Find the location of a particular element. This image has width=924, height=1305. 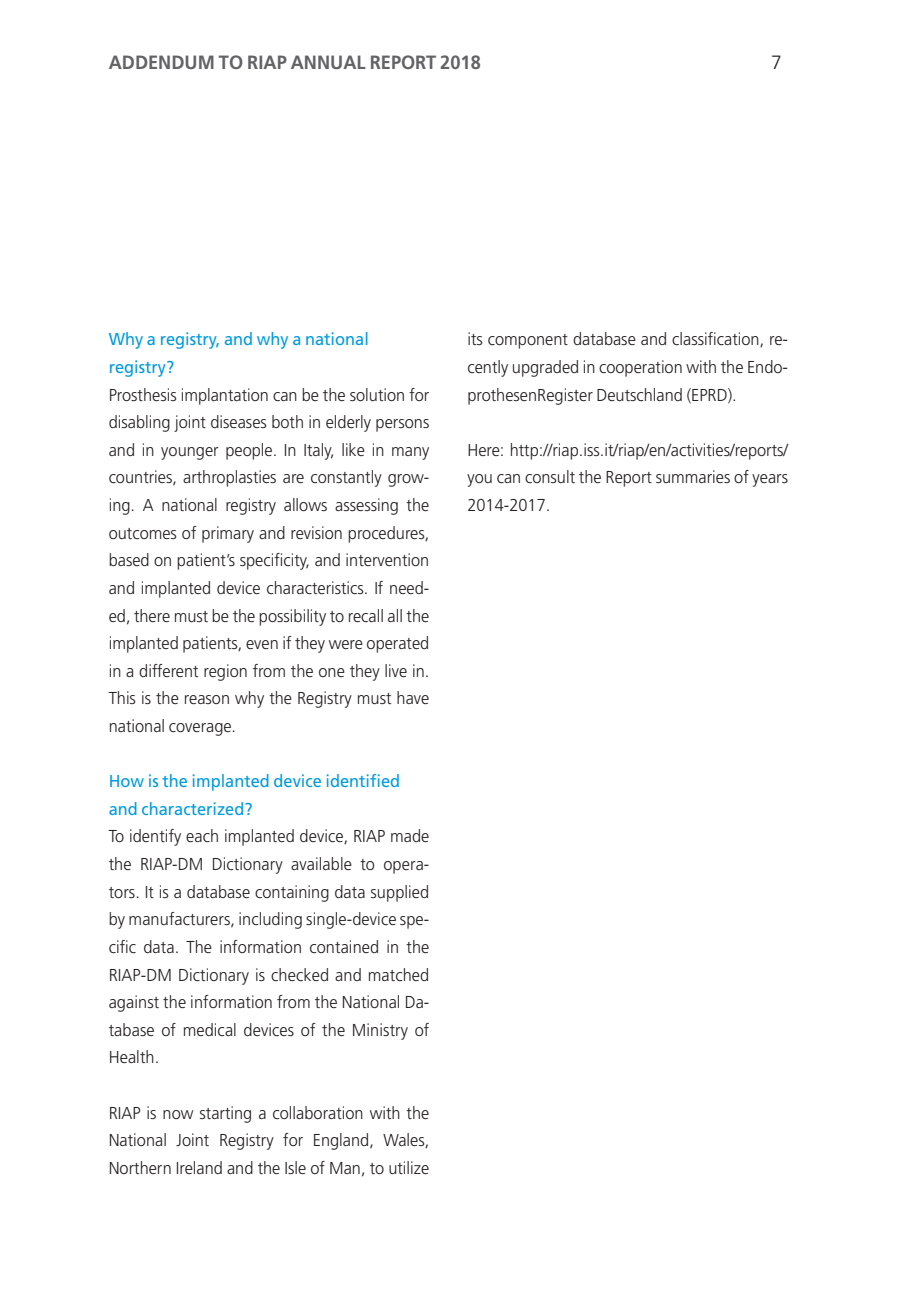

utilize is located at coordinates (409, 1167).
